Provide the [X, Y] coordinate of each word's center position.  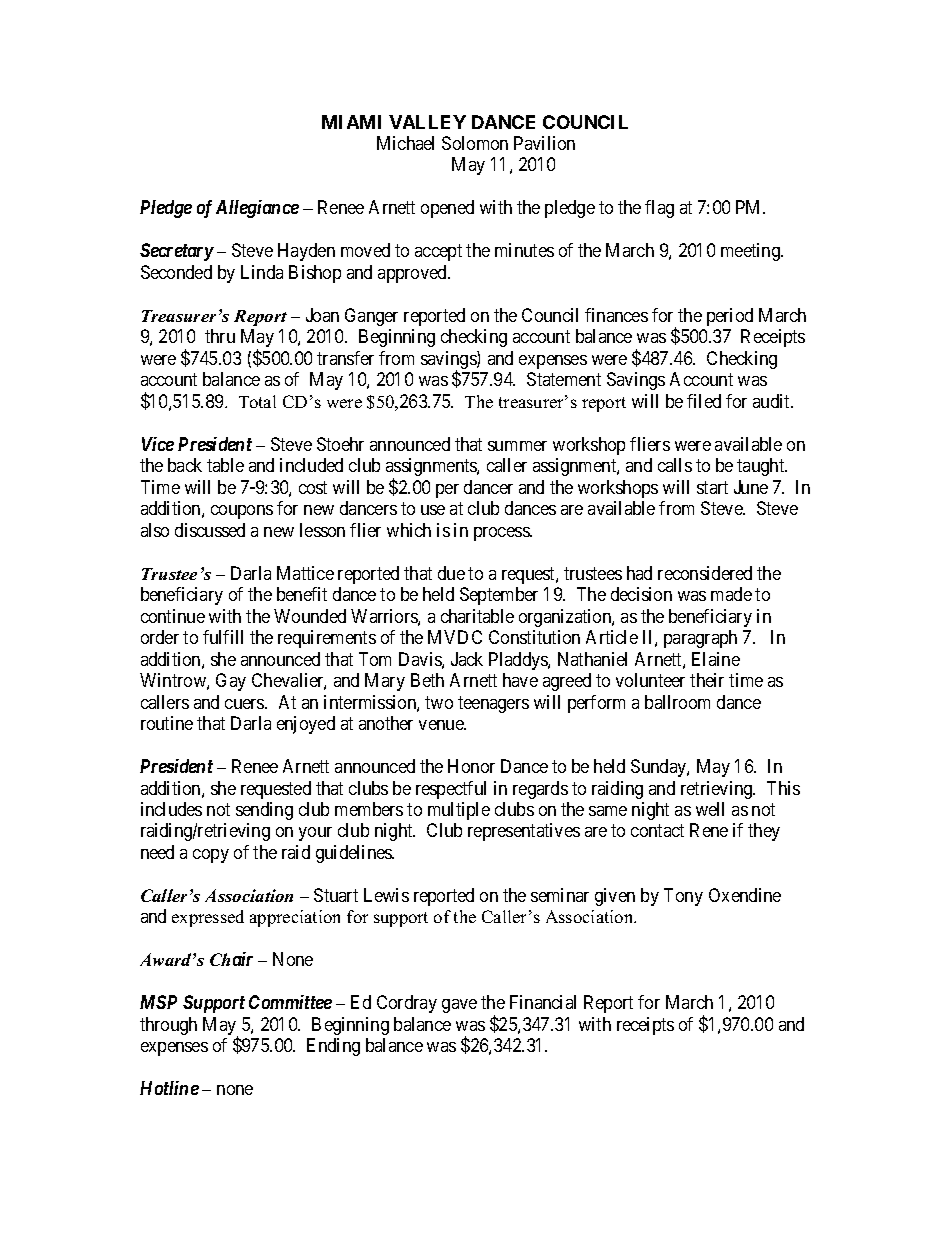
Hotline [169, 1088]
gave [459, 1006]
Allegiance [257, 209]
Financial [543, 1002]
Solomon [475, 143]
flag [659, 209]
